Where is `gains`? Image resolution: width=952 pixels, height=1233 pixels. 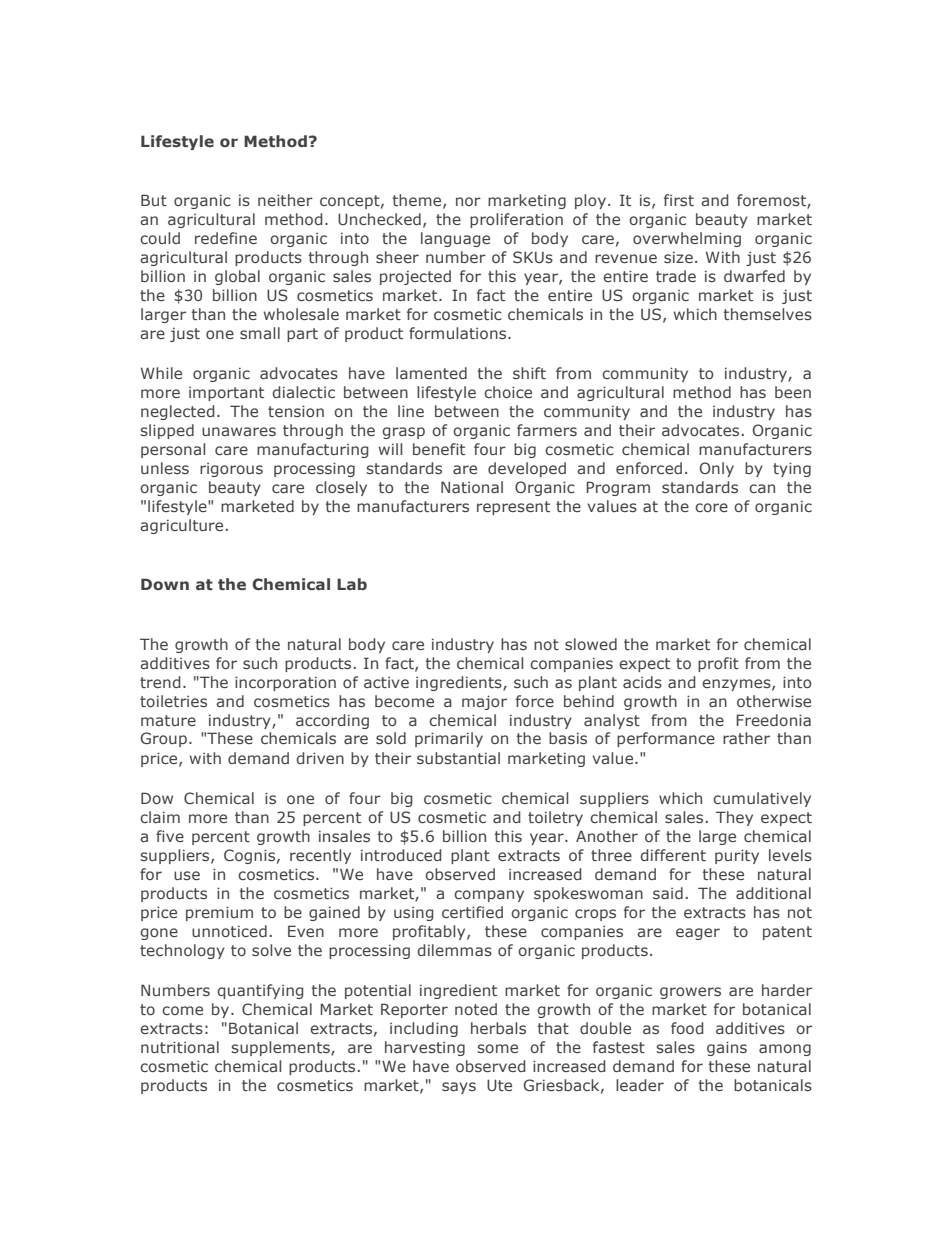 gains is located at coordinates (727, 1048).
